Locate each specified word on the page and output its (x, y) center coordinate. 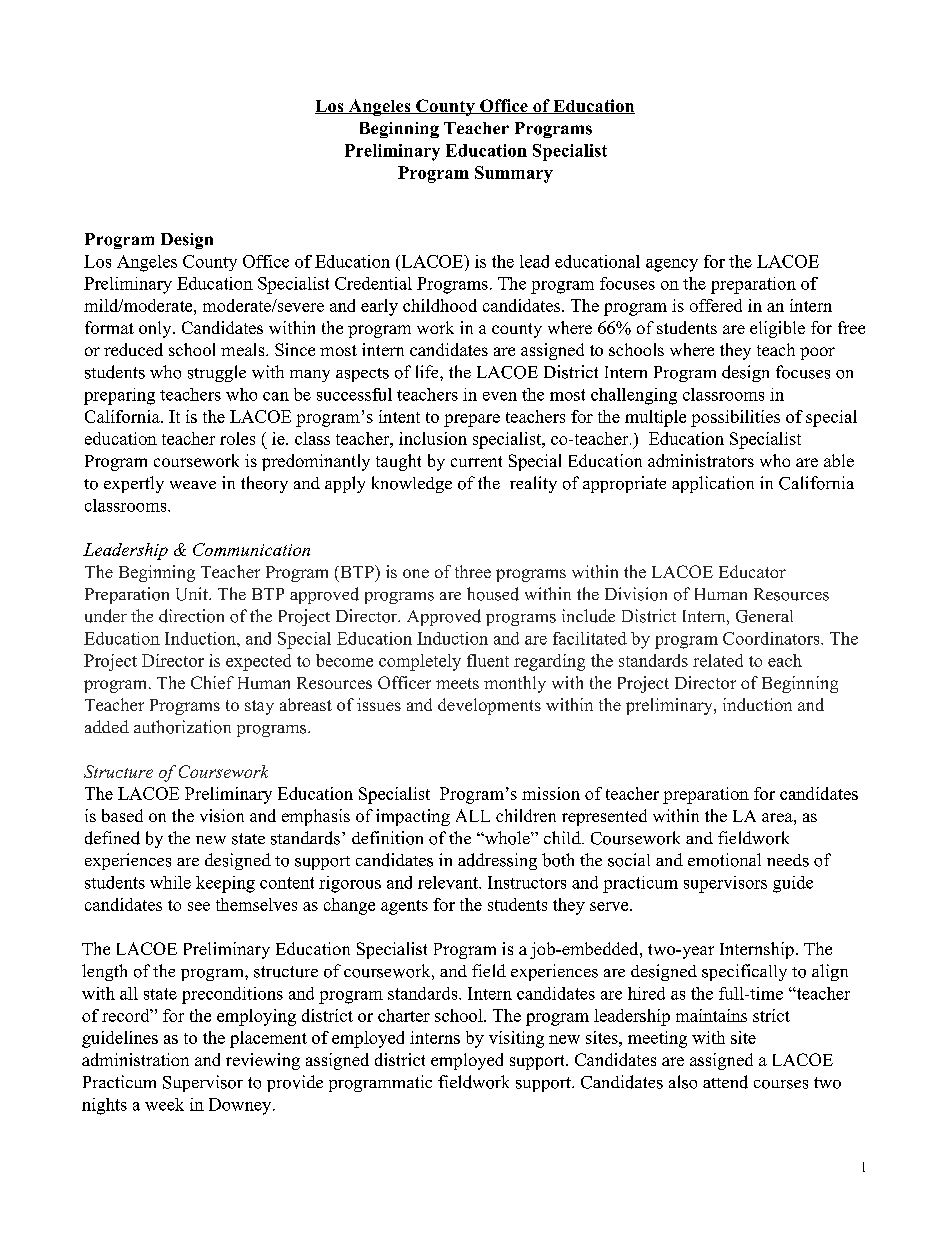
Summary (514, 174)
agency (672, 265)
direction (191, 616)
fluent (488, 660)
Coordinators (772, 638)
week (164, 1104)
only (156, 329)
